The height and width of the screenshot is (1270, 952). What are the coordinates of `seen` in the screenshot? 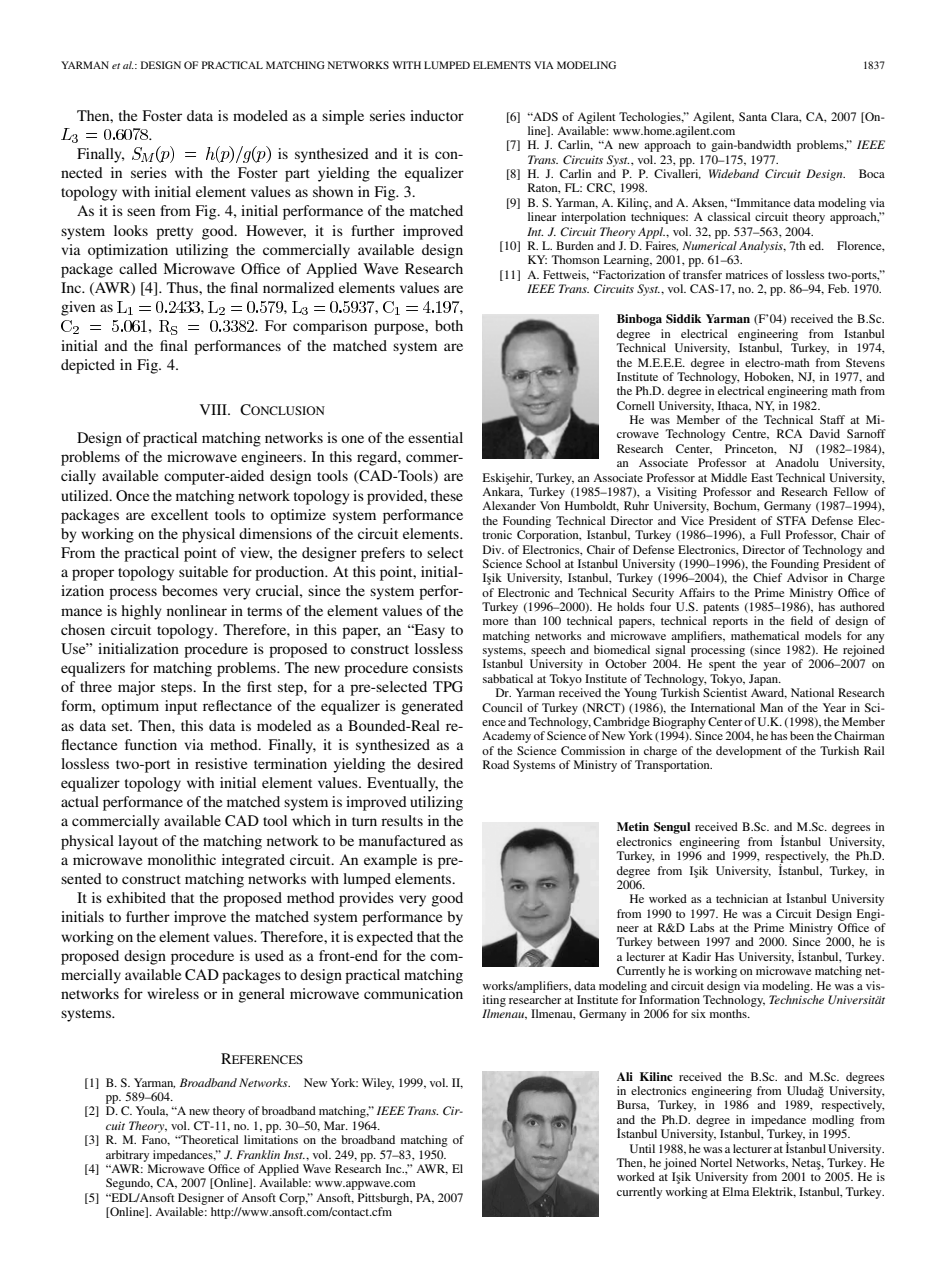 It's located at (141, 212).
